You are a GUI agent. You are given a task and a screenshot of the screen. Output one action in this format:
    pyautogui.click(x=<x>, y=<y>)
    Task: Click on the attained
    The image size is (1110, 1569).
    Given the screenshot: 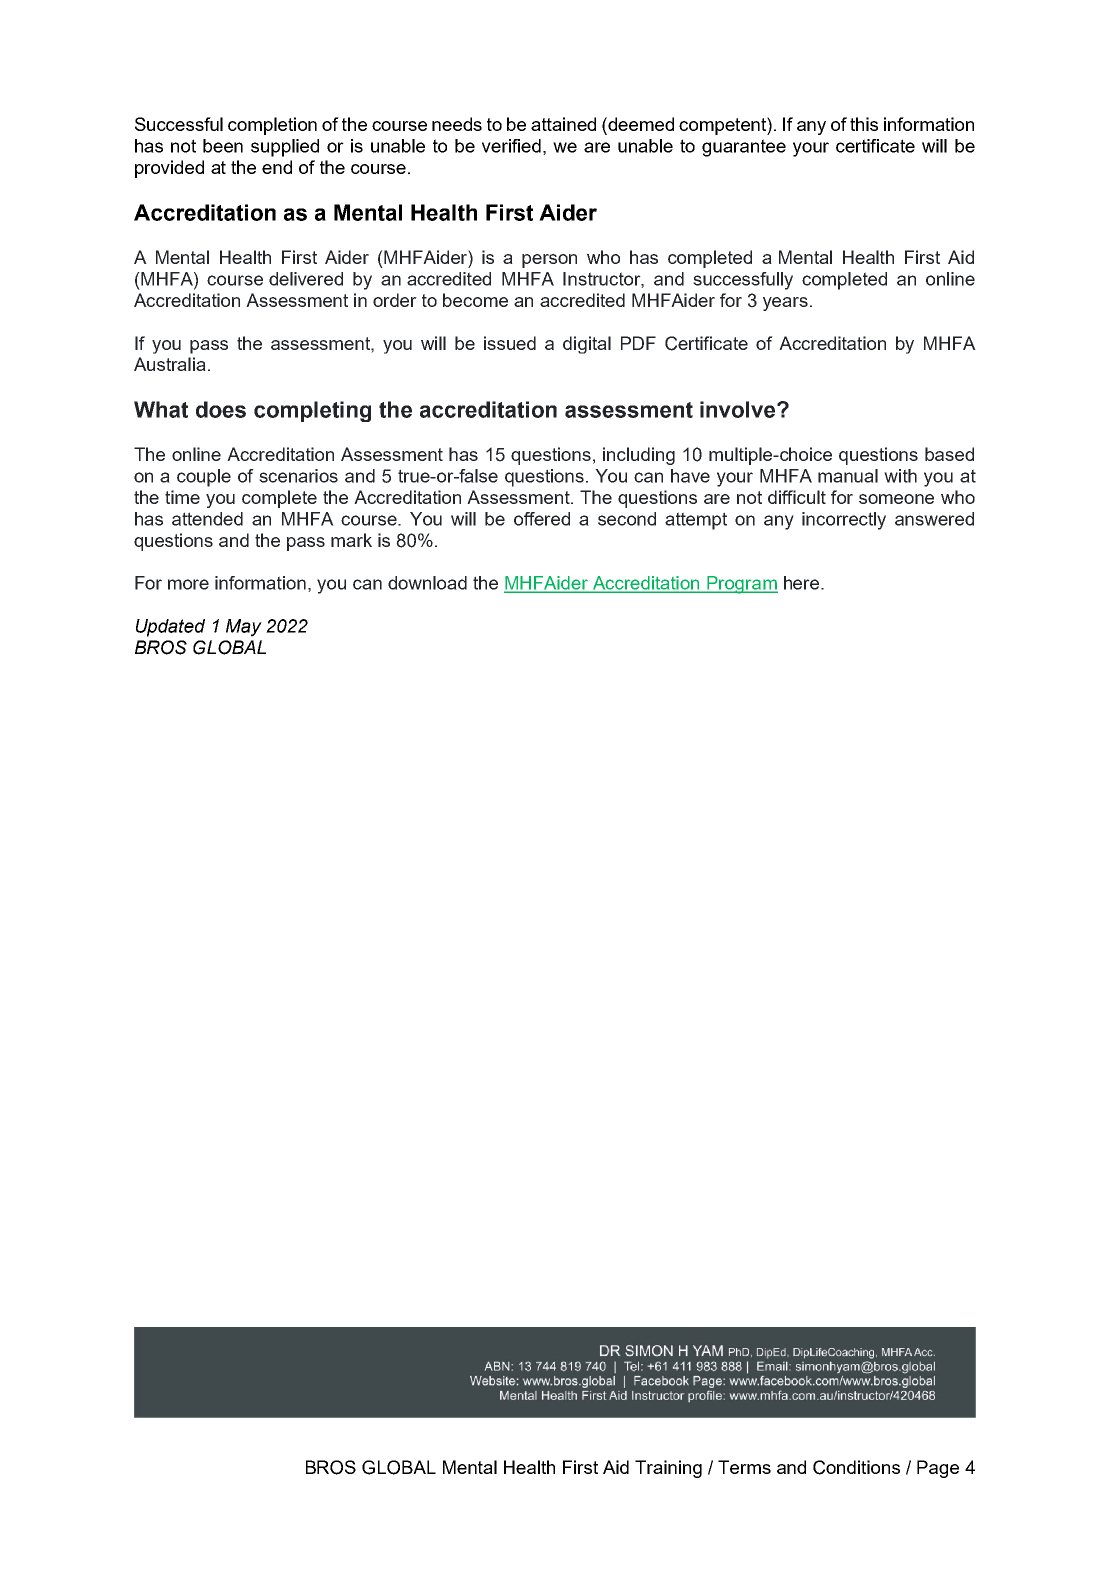 What is the action you would take?
    pyautogui.click(x=563, y=124)
